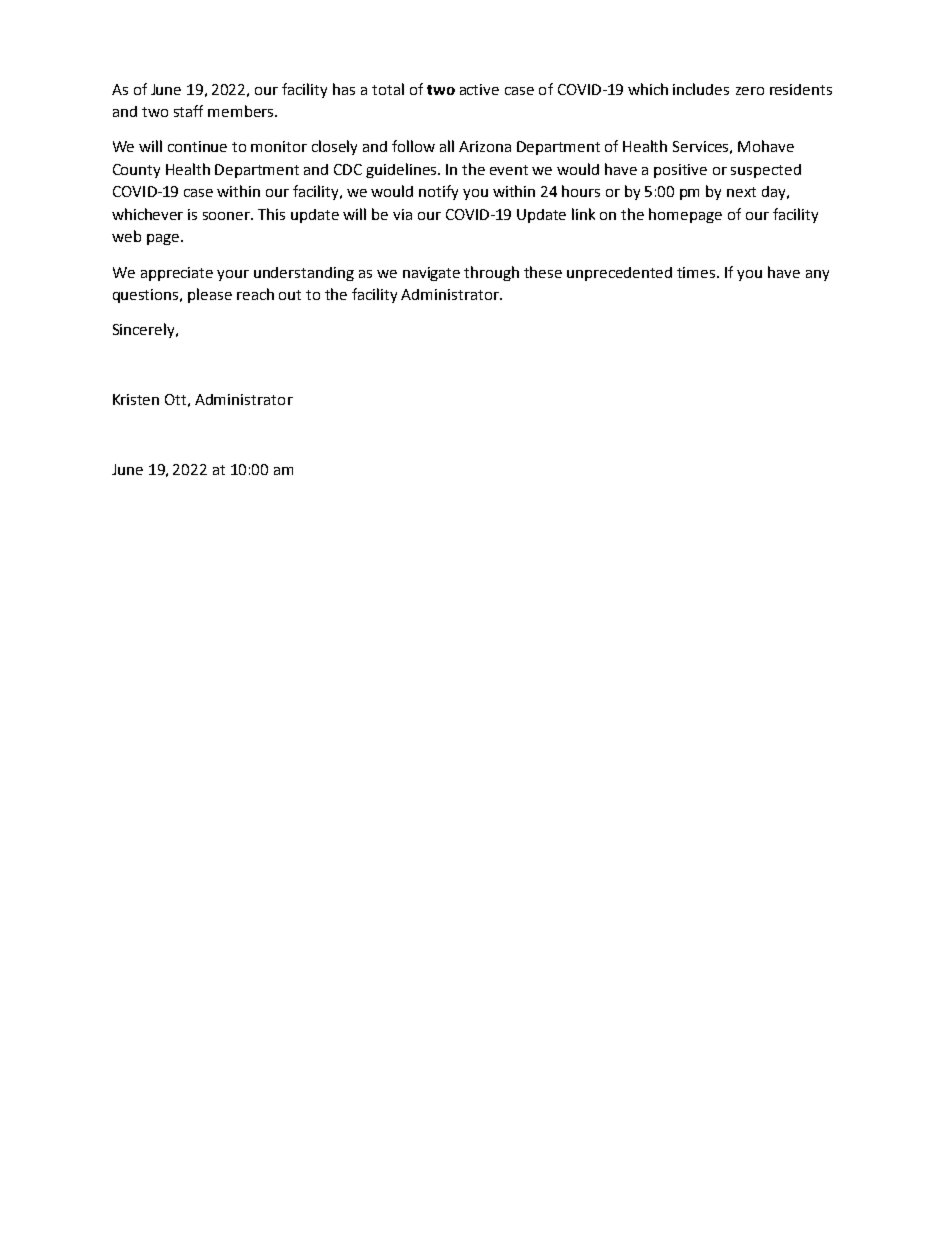 The image size is (952, 1233). I want to click on Kristen, so click(136, 399).
